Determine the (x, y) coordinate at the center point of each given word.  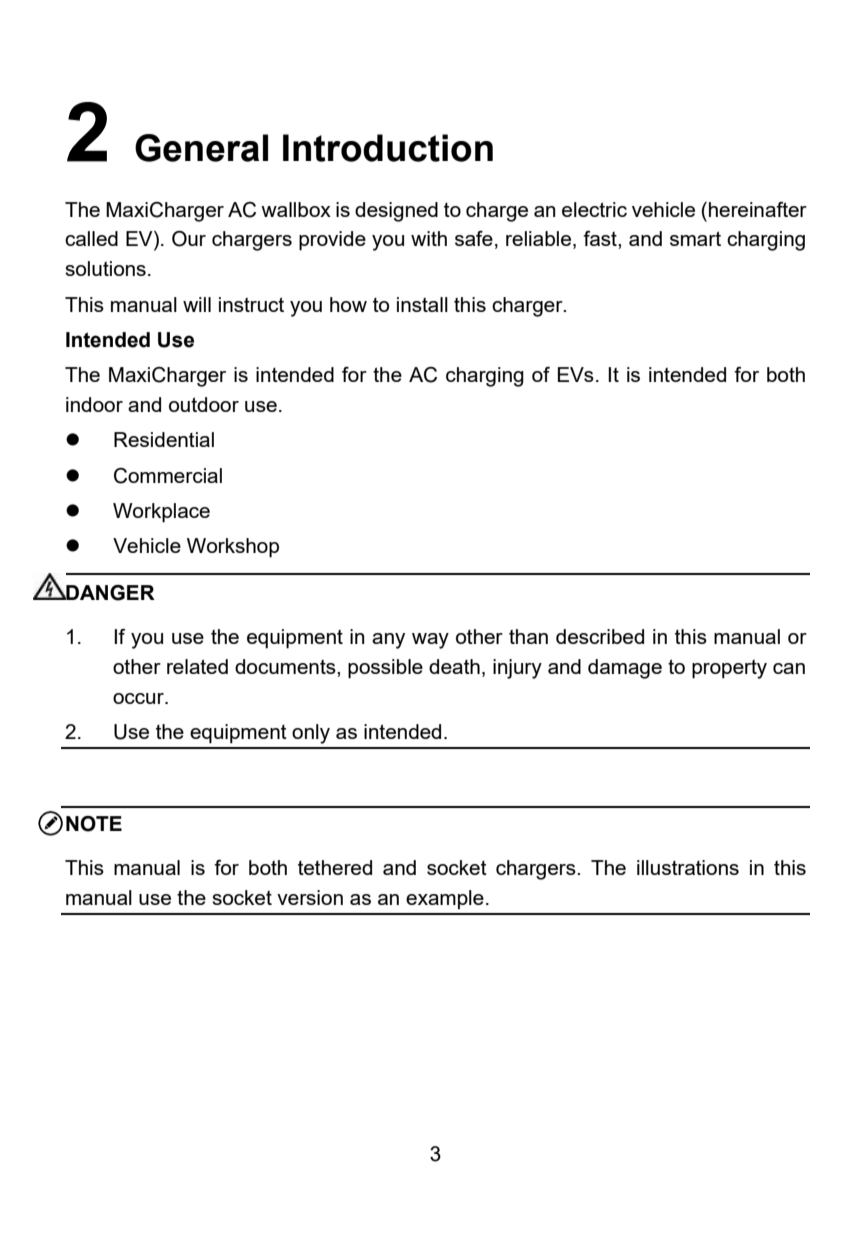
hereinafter (758, 209)
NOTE (94, 824)
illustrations (688, 867)
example (445, 899)
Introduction (388, 148)
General (201, 148)
